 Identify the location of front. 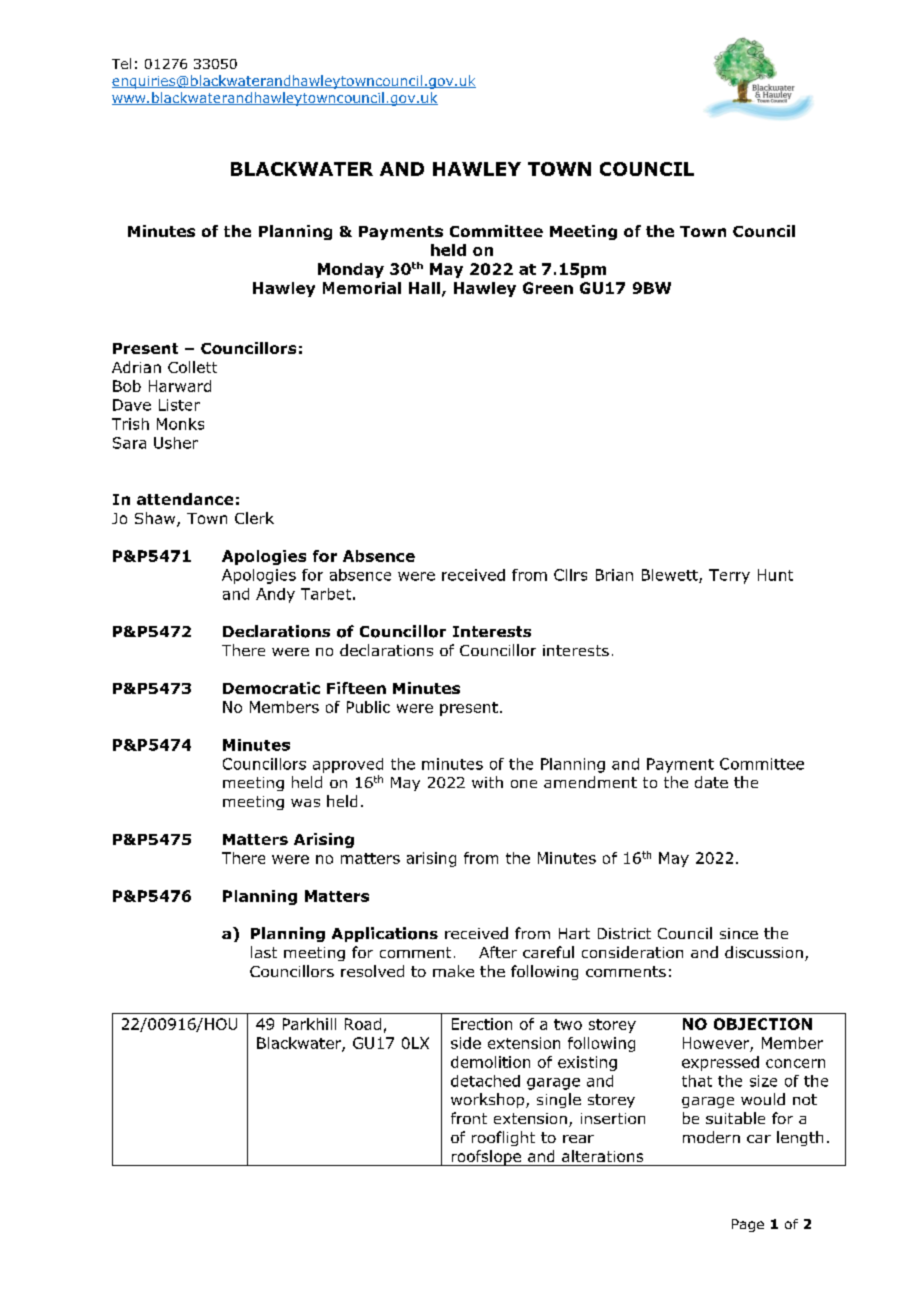
(469, 1118).
